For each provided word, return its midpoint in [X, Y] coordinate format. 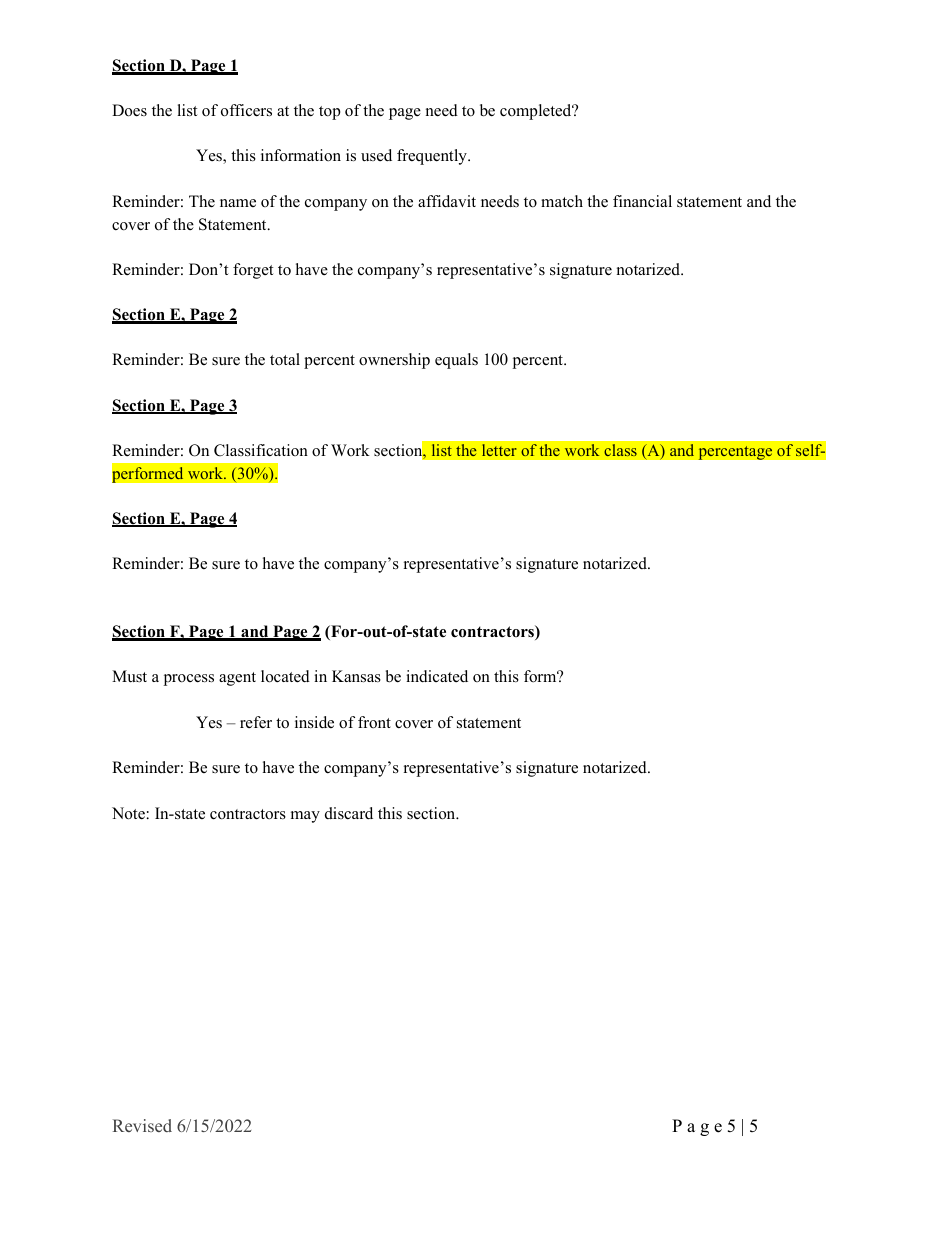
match [562, 201]
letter [499, 450]
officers [246, 110]
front [374, 722]
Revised [142, 1125]
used [376, 155]
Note [128, 813]
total [285, 359]
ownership [394, 361]
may [305, 817]
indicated [437, 676]
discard [349, 813]
